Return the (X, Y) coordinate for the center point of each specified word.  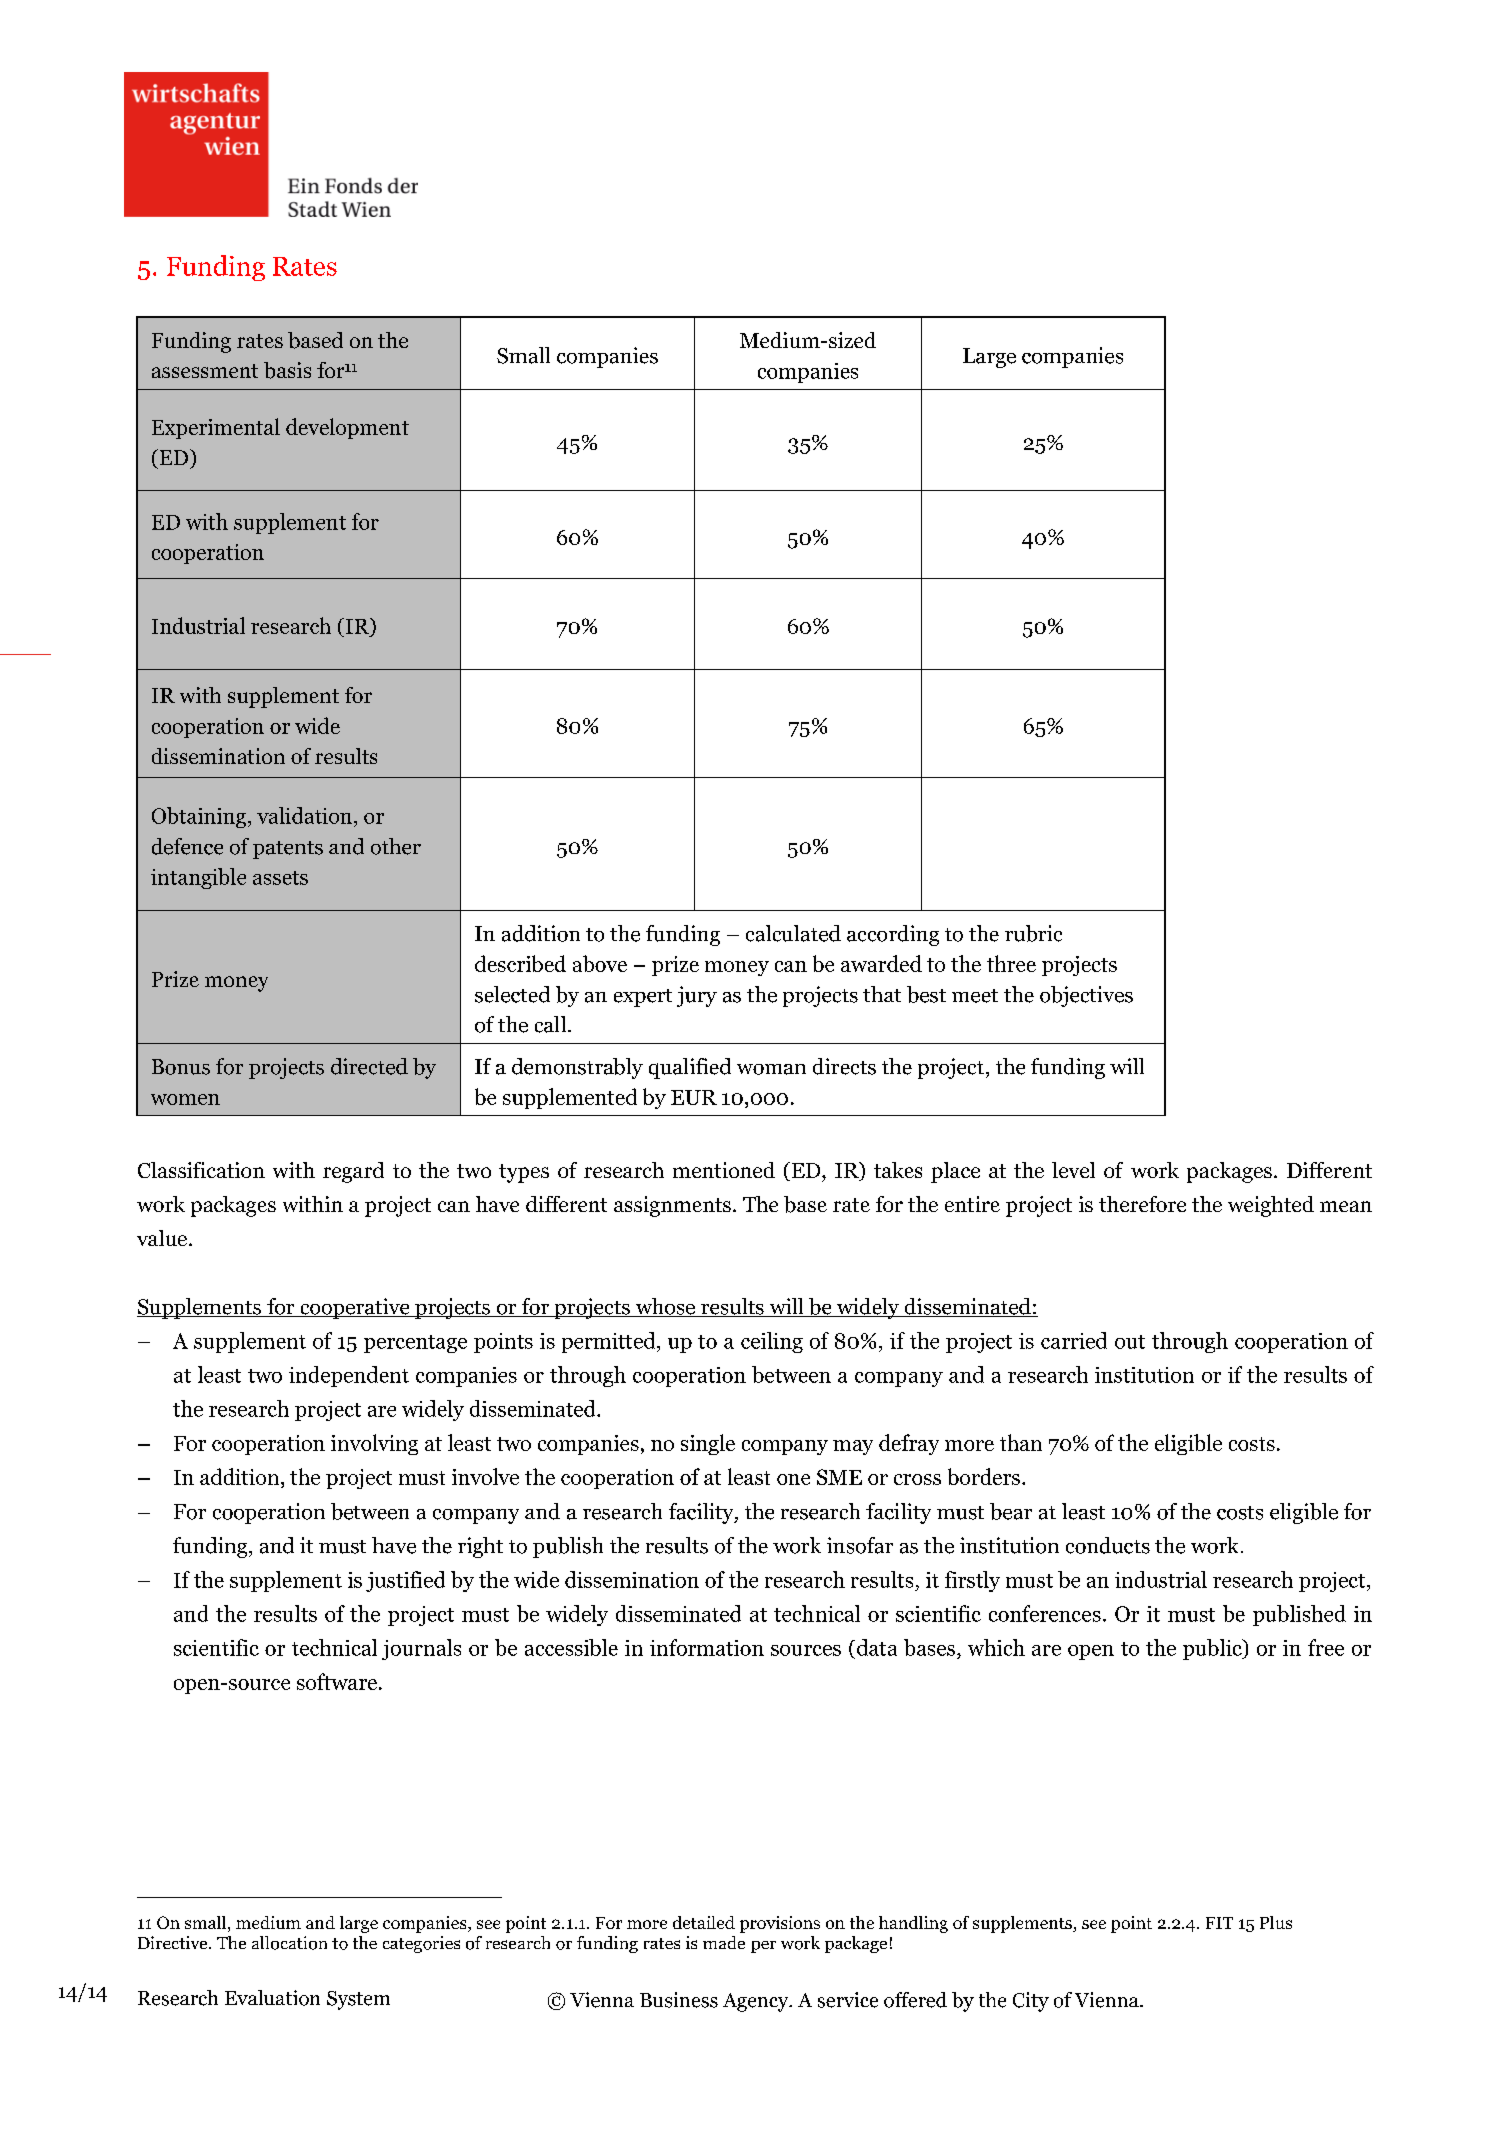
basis (287, 370)
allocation (289, 1943)
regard (353, 1172)
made (724, 1942)
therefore (1142, 1204)
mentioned (724, 1170)
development (347, 428)
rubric (1033, 933)
